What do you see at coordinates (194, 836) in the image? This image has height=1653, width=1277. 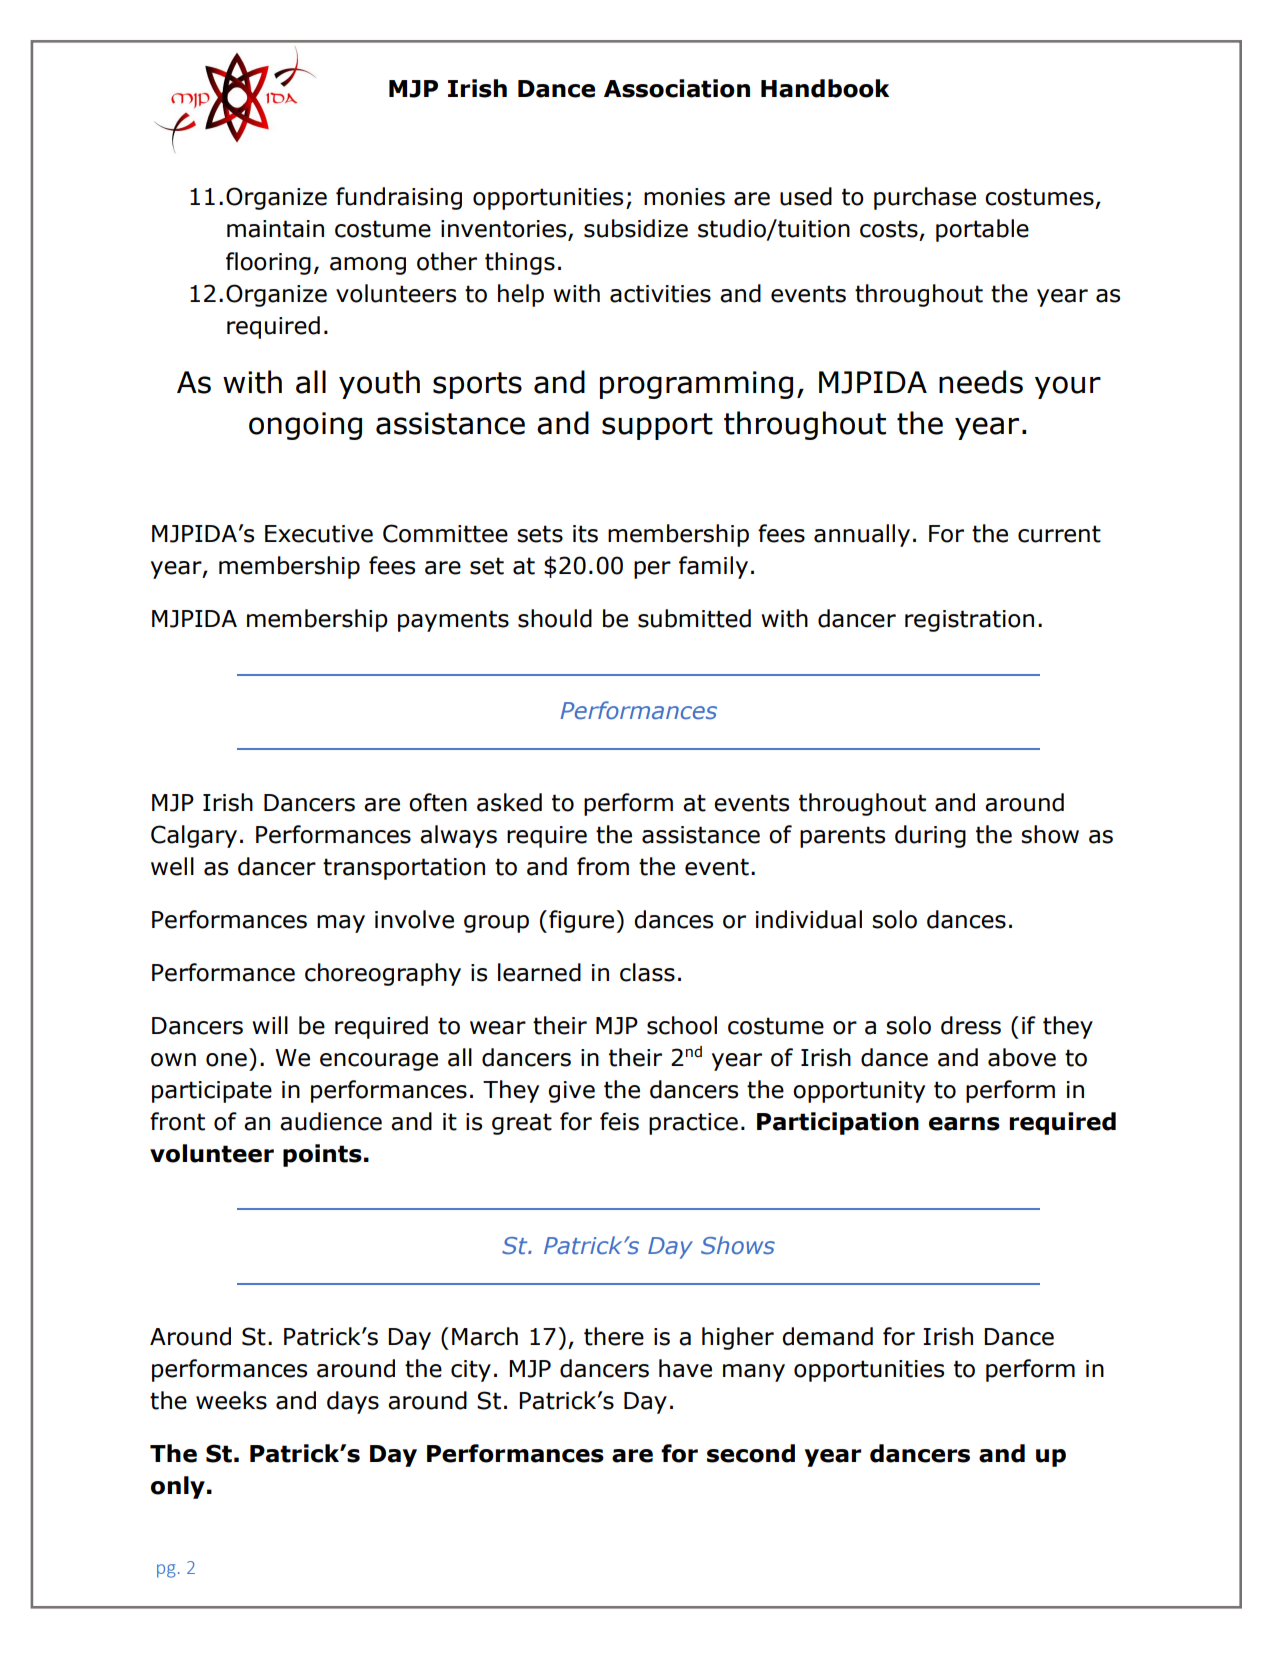 I see `Calgary` at bounding box center [194, 836].
